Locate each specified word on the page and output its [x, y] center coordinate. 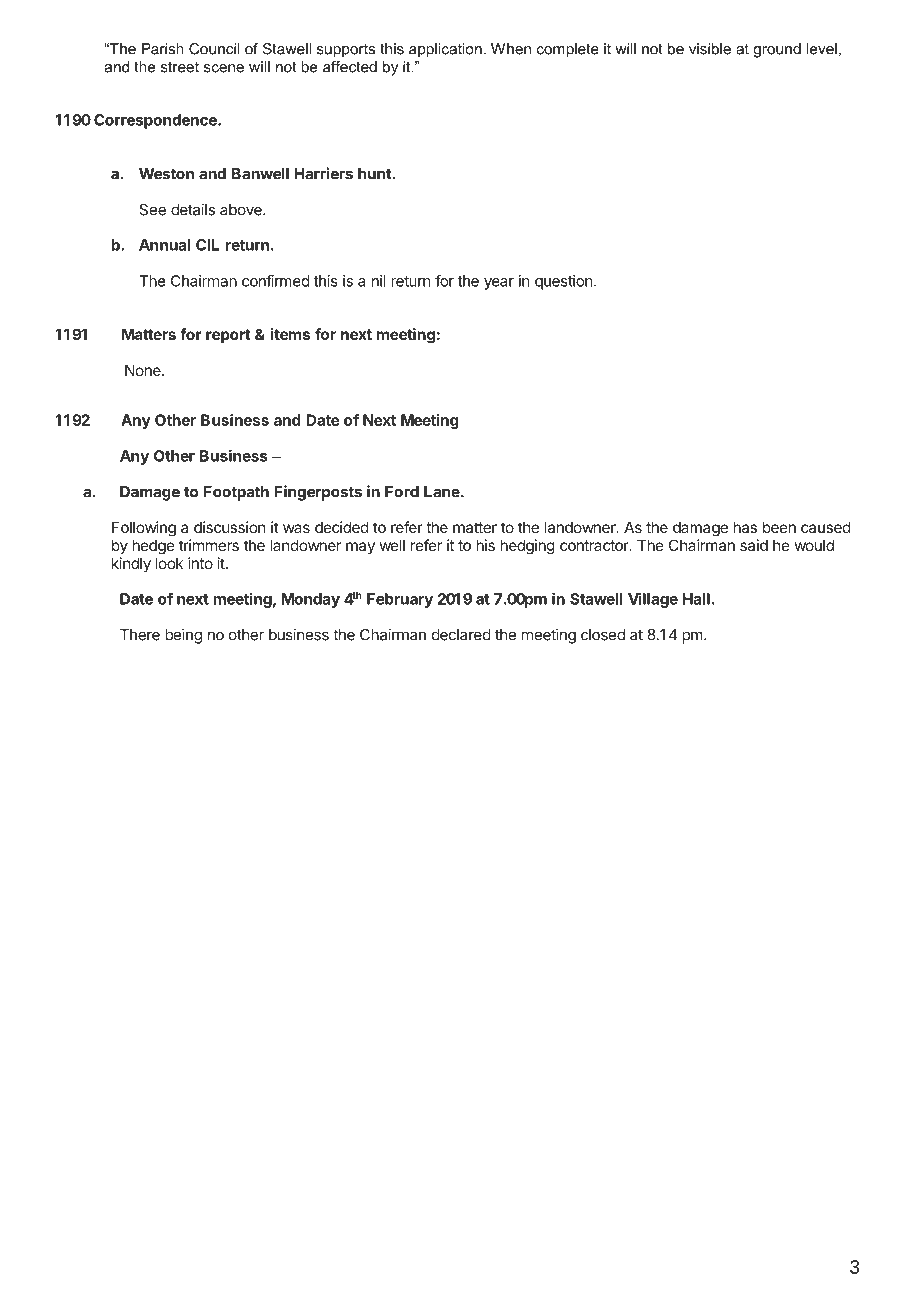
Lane [443, 492]
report [228, 336]
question [563, 282]
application [445, 50]
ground [777, 50]
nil [379, 281]
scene [224, 68]
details [193, 209]
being [183, 636]
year [499, 284]
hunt [375, 174]
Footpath [236, 493]
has [745, 527]
